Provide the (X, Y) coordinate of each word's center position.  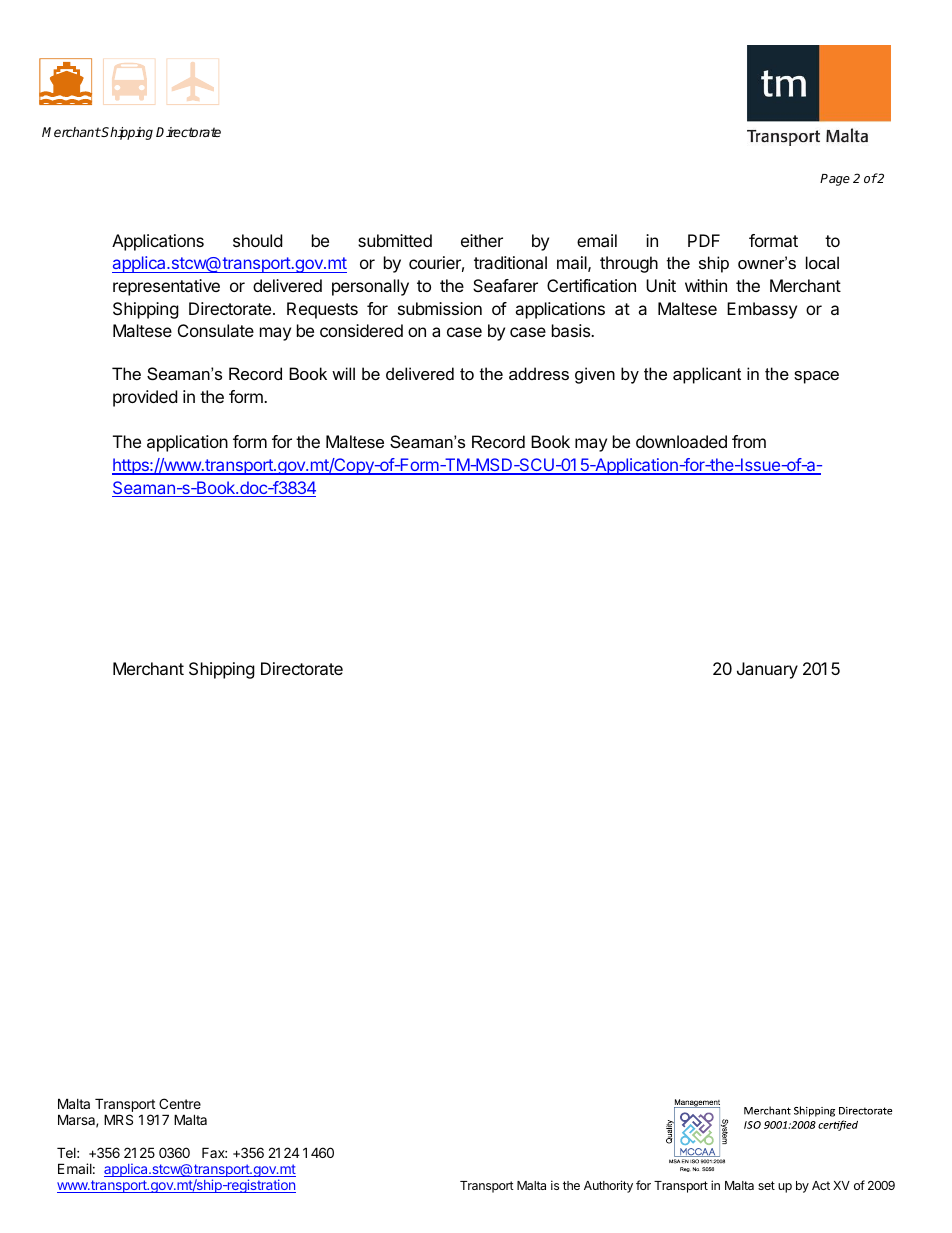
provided (145, 398)
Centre (180, 1103)
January (767, 670)
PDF (704, 240)
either (482, 240)
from (749, 441)
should (257, 240)
